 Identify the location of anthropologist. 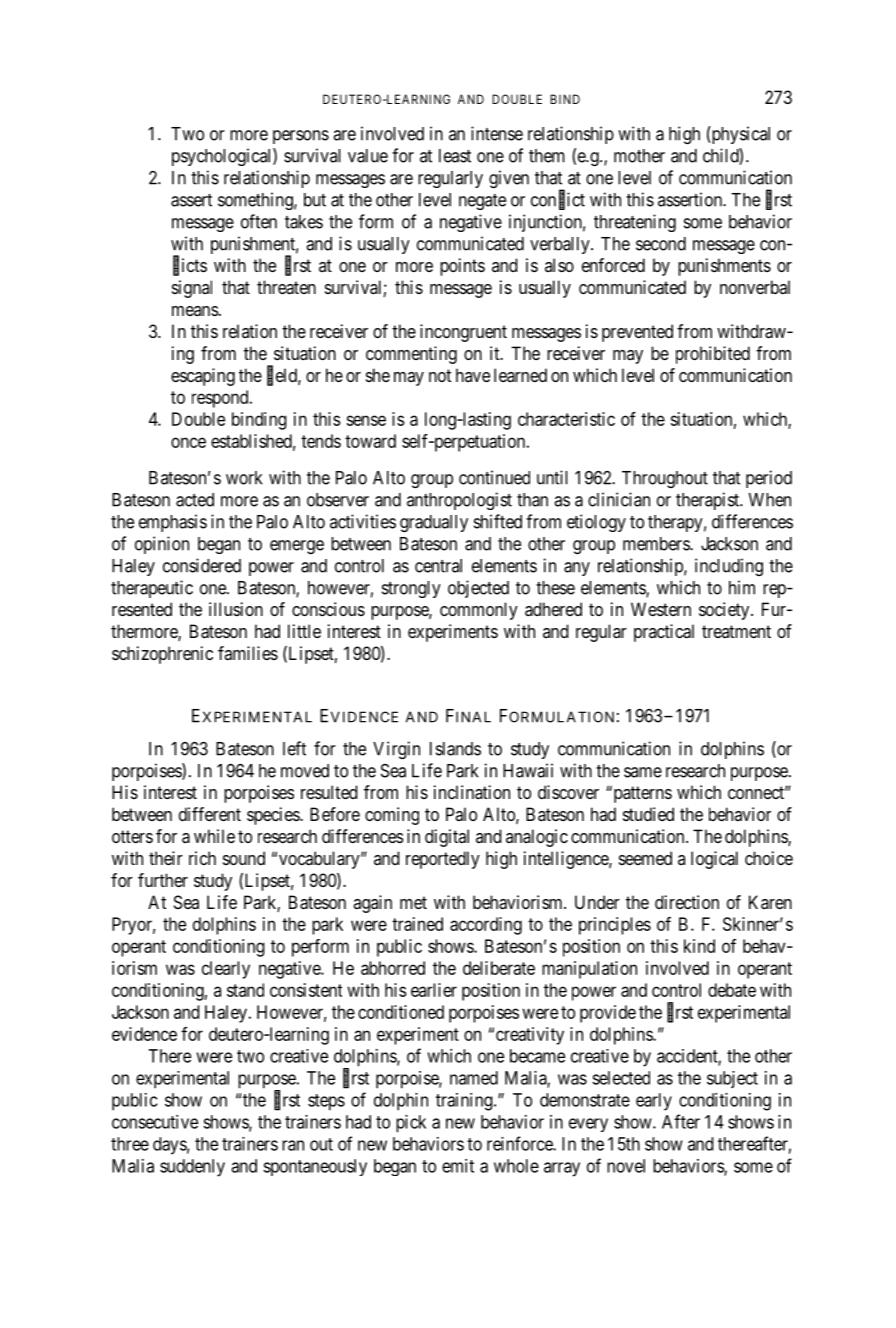
(459, 501).
